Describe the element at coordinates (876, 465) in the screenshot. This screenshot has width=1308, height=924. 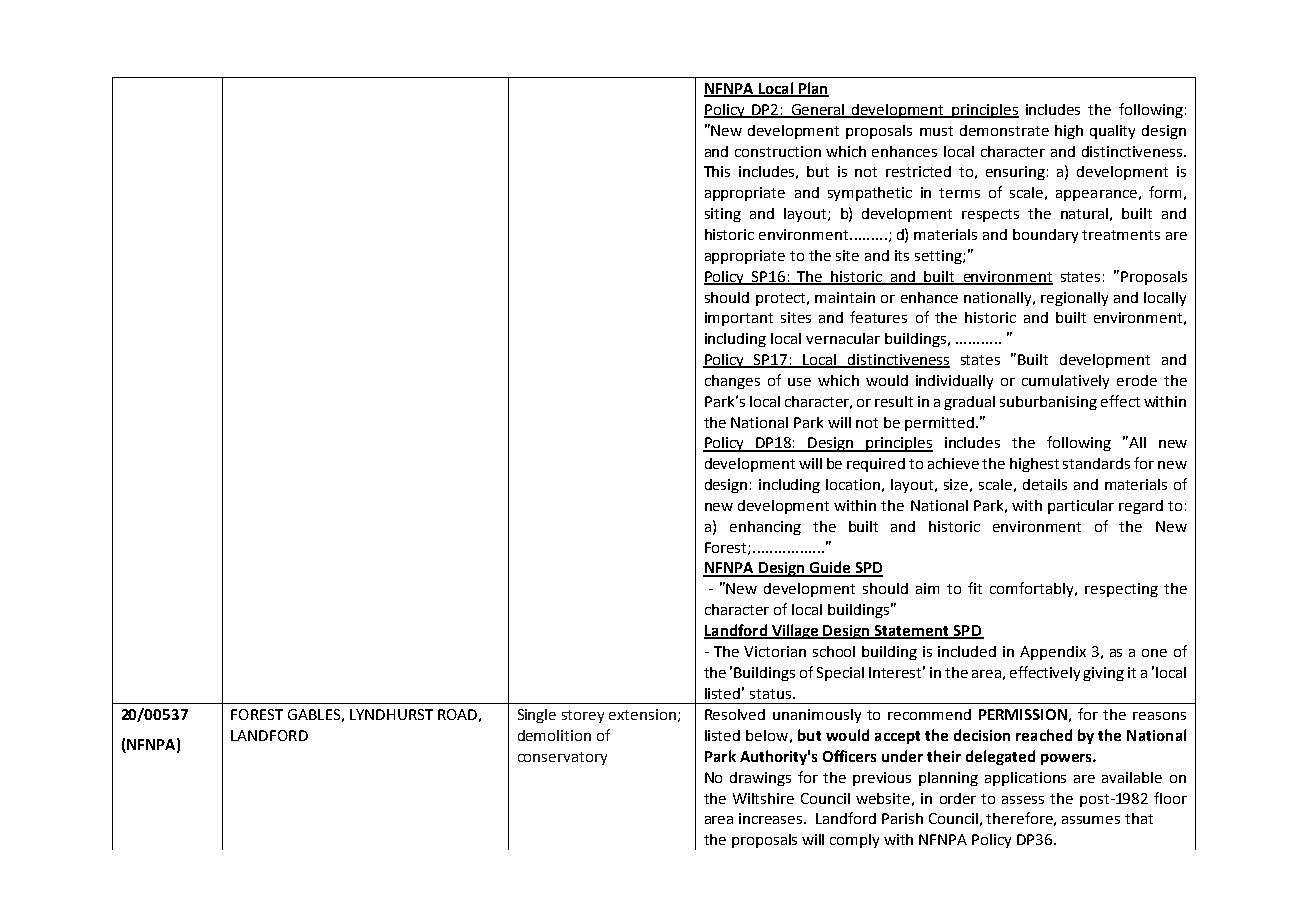
I see `required` at that location.
